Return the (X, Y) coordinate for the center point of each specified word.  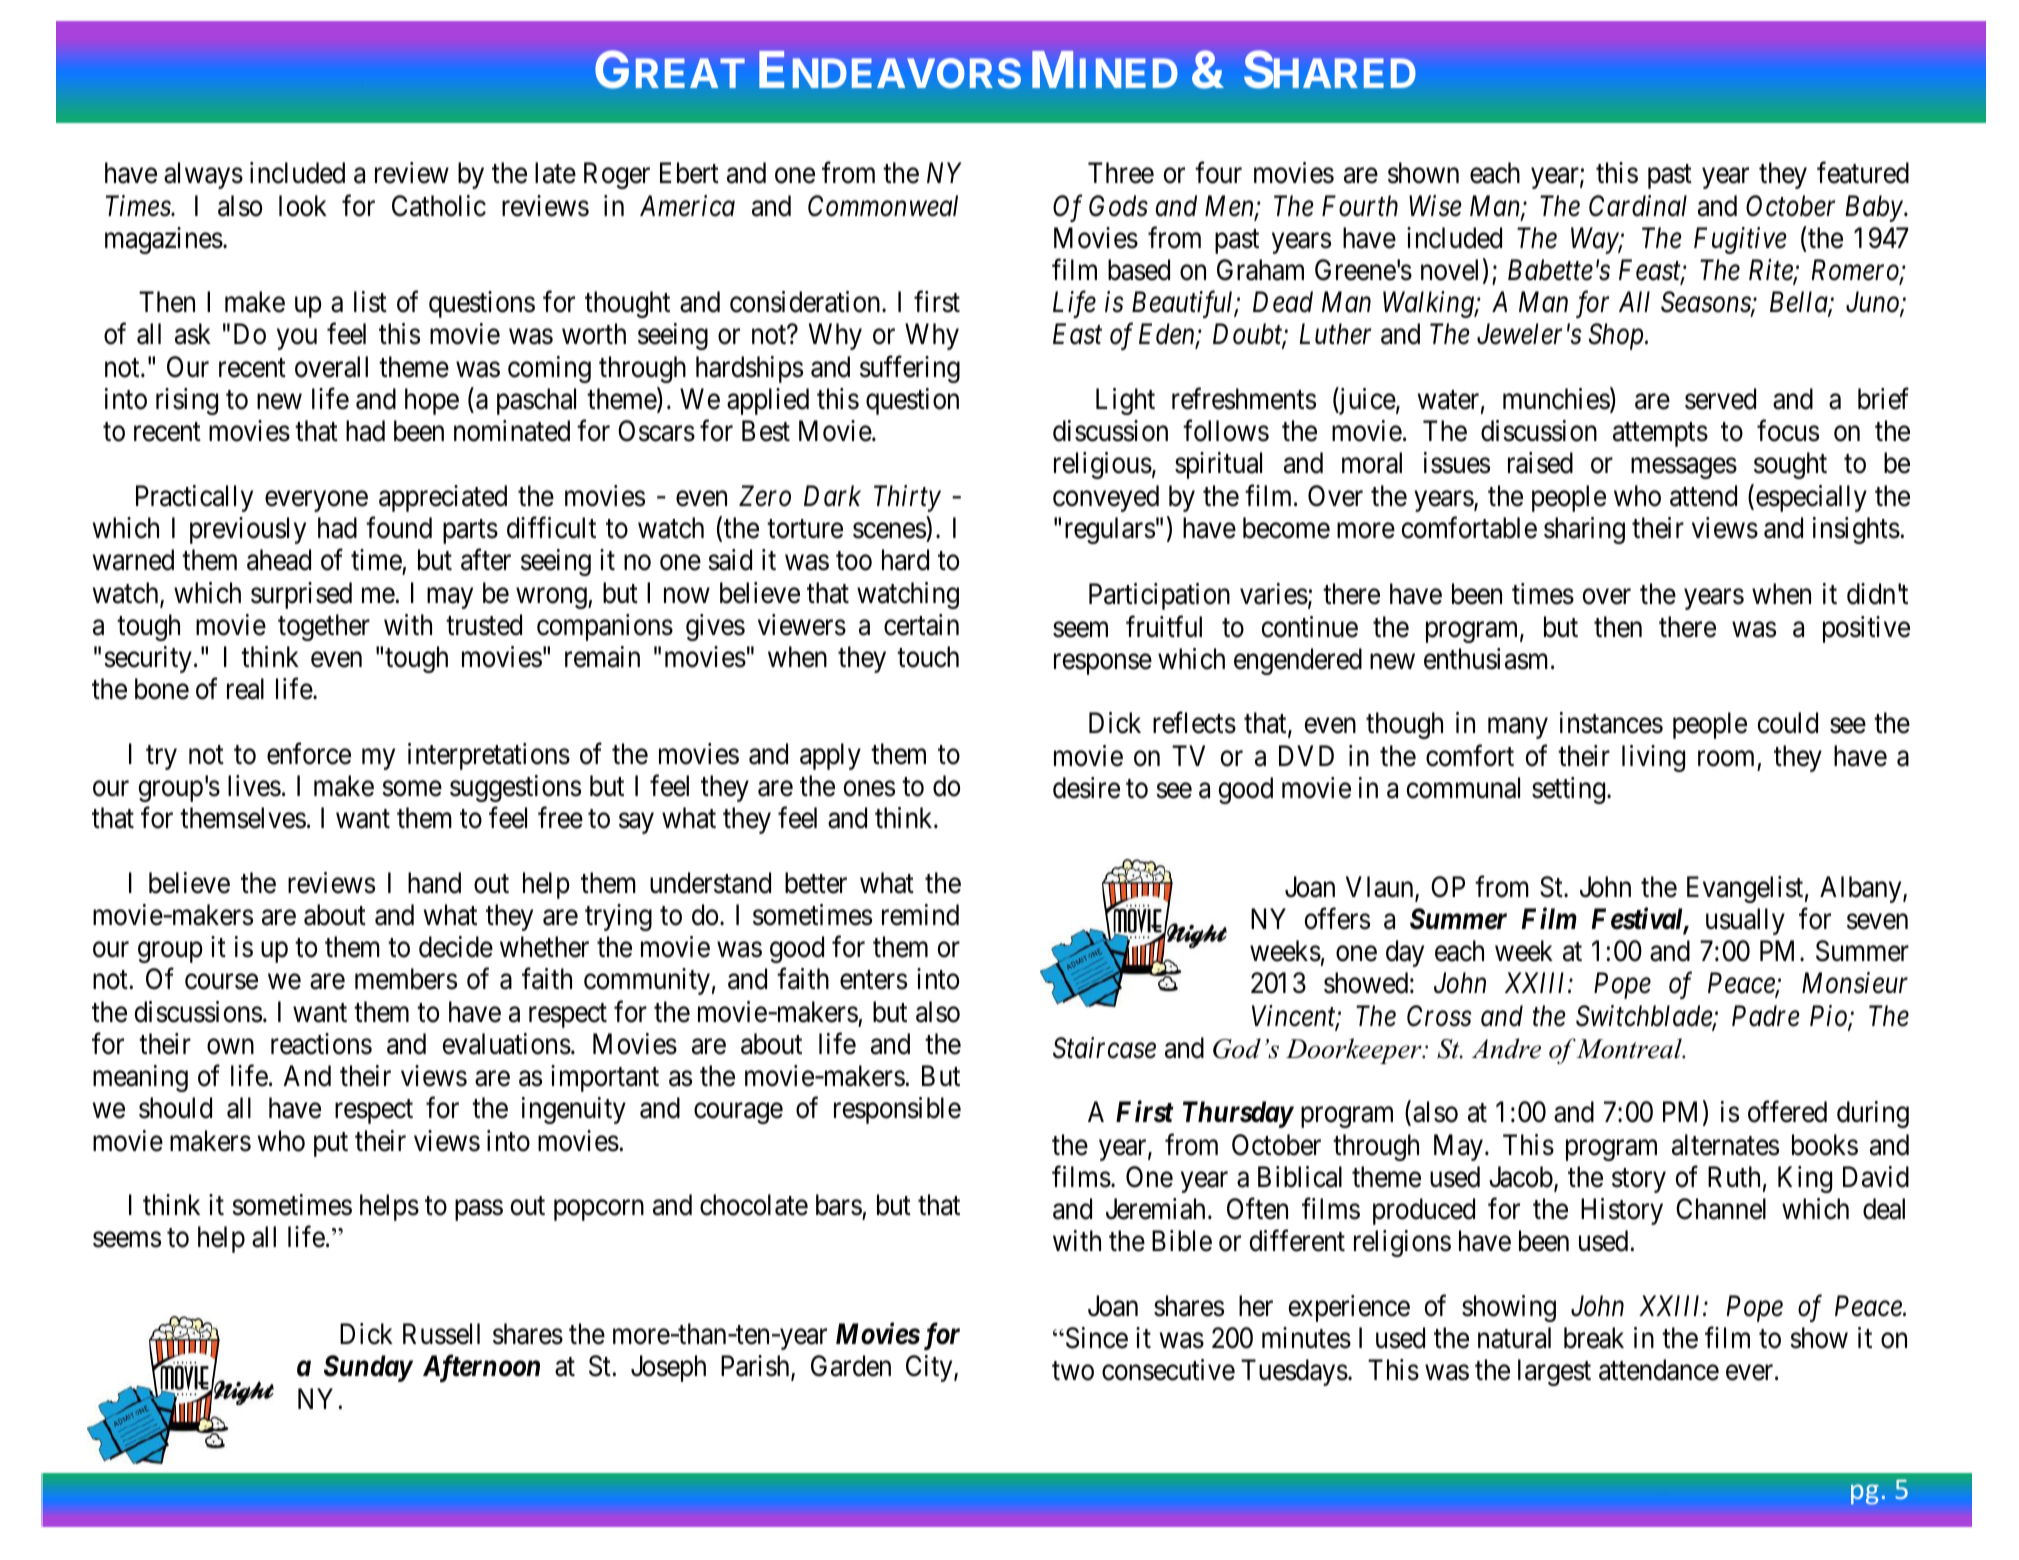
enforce (309, 754)
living (1653, 758)
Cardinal (1638, 206)
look (303, 206)
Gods (1118, 206)
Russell (441, 1334)
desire (1086, 788)
